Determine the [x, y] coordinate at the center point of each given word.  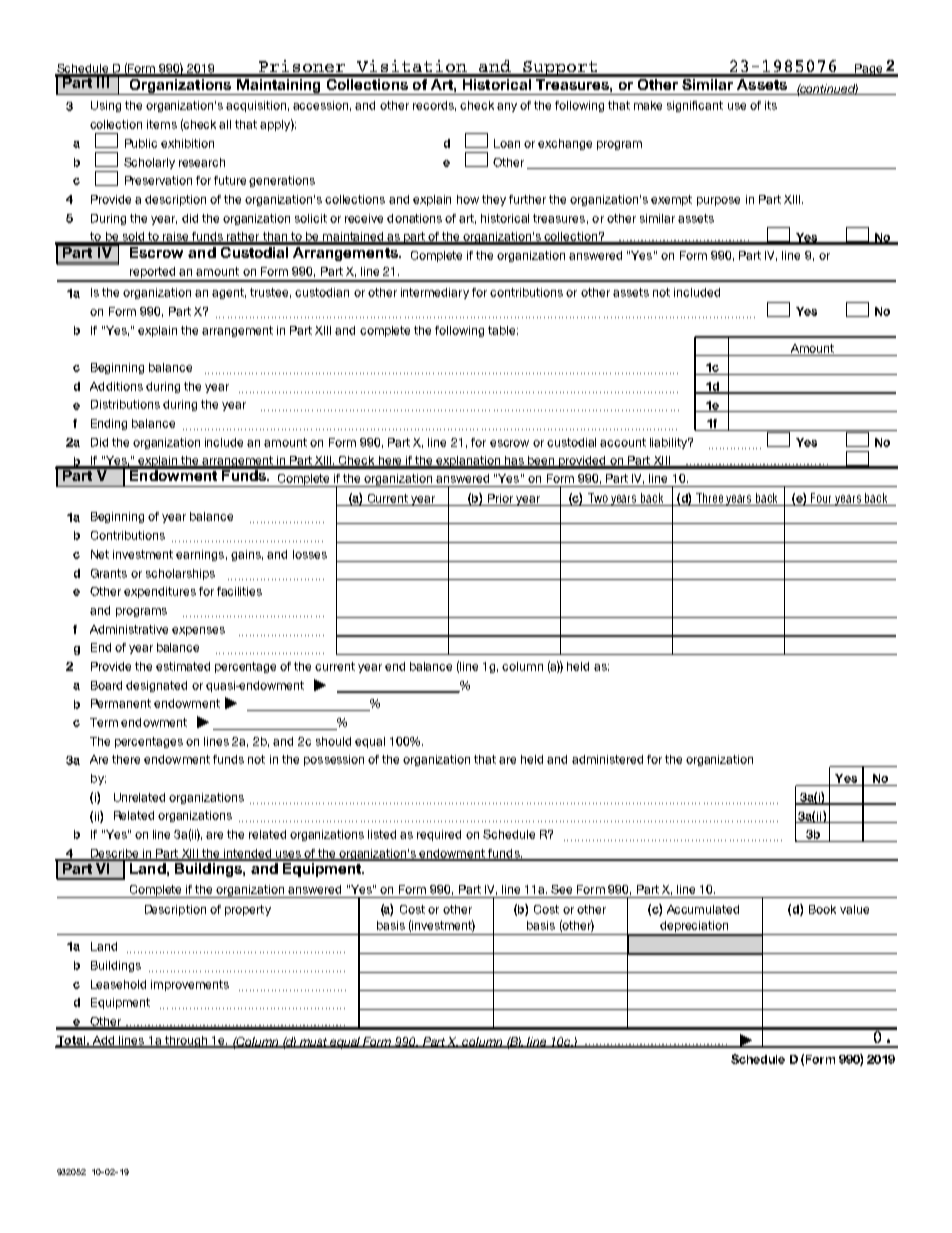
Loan [507, 143]
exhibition [187, 143]
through [186, 1042]
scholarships [180, 574]
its [771, 105]
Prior [500, 498]
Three [709, 498]
